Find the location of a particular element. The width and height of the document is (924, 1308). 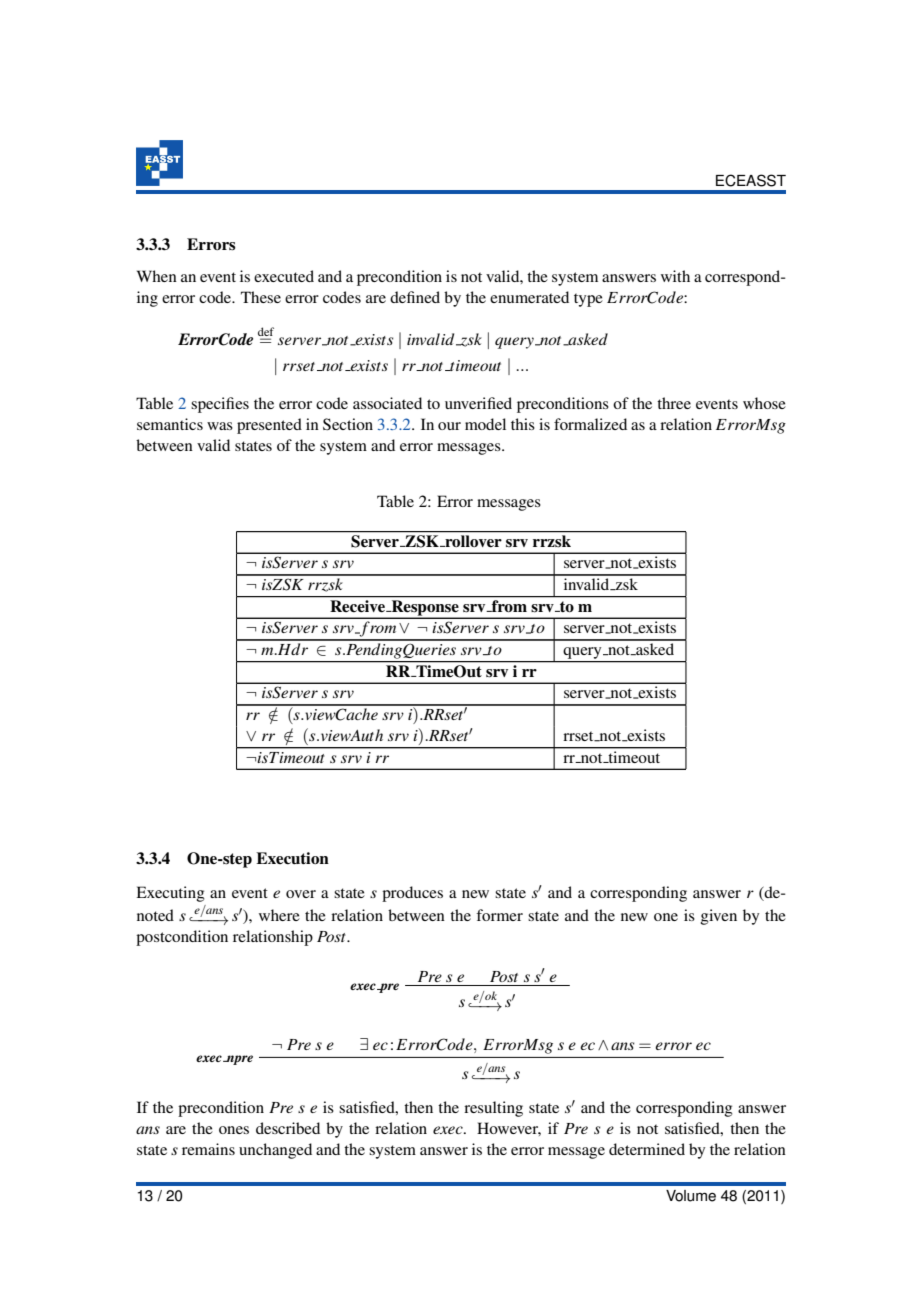

remains is located at coordinates (208, 1149).
